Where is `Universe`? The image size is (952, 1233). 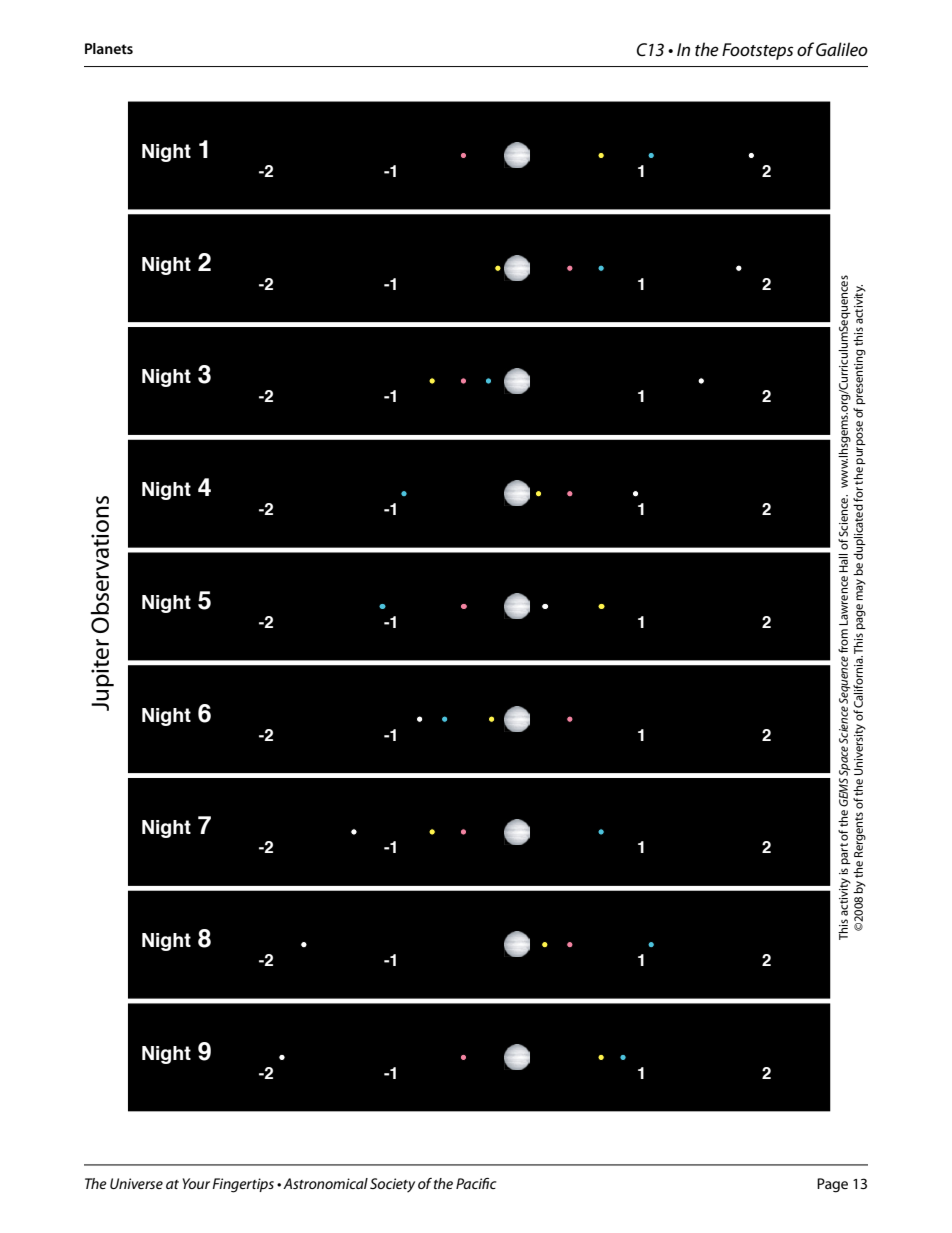
Universe is located at coordinates (136, 1183).
